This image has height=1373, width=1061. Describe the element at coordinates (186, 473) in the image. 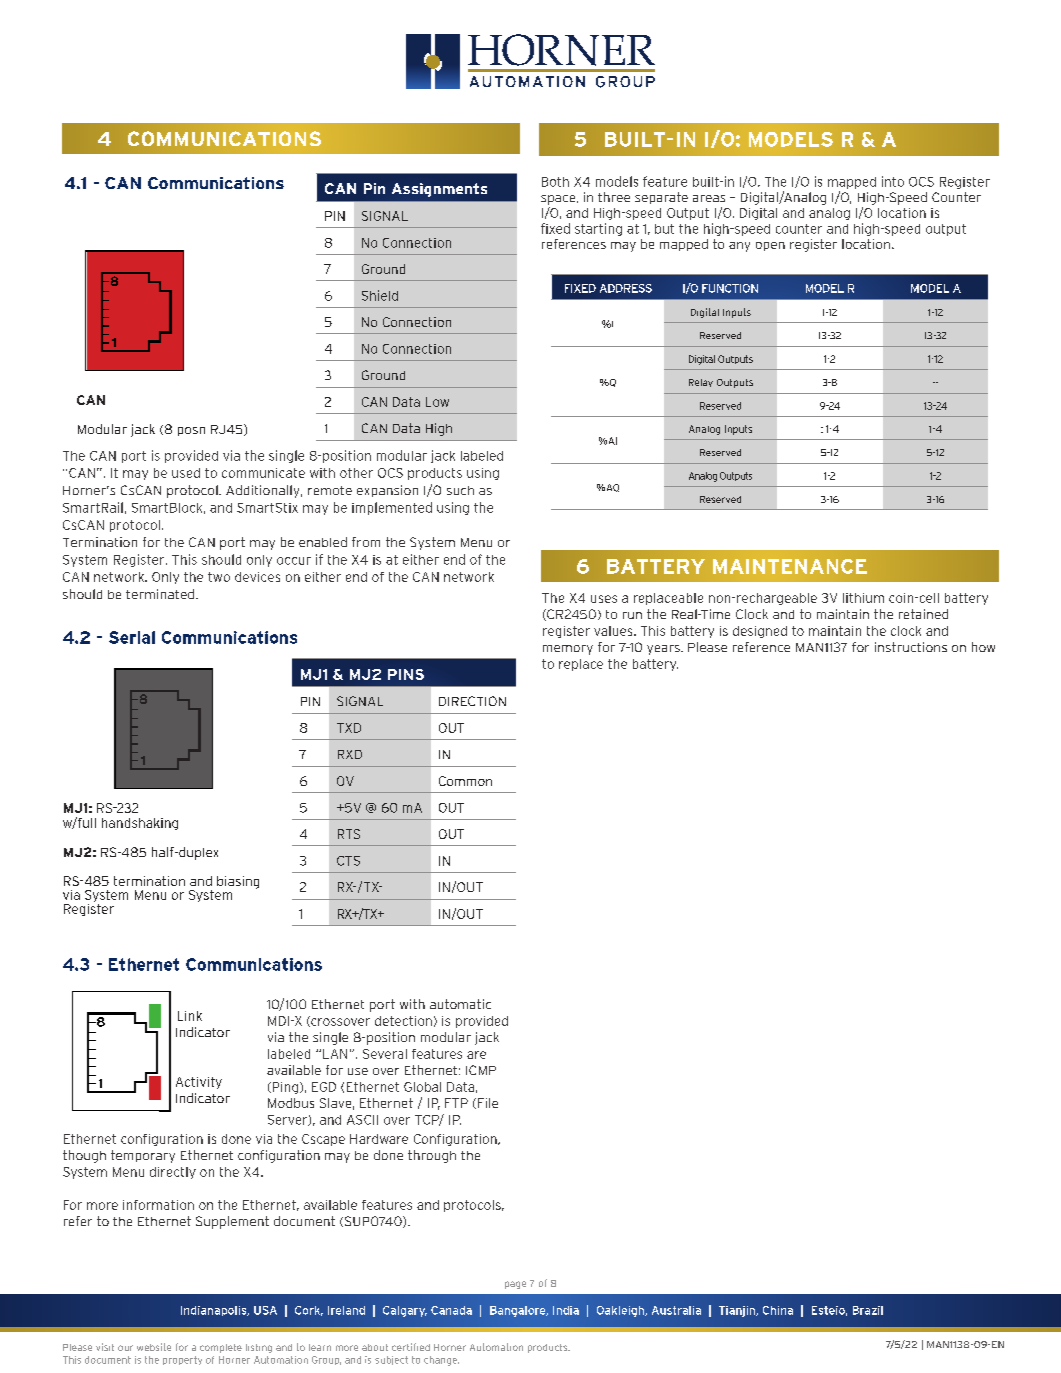

I see `used` at that location.
